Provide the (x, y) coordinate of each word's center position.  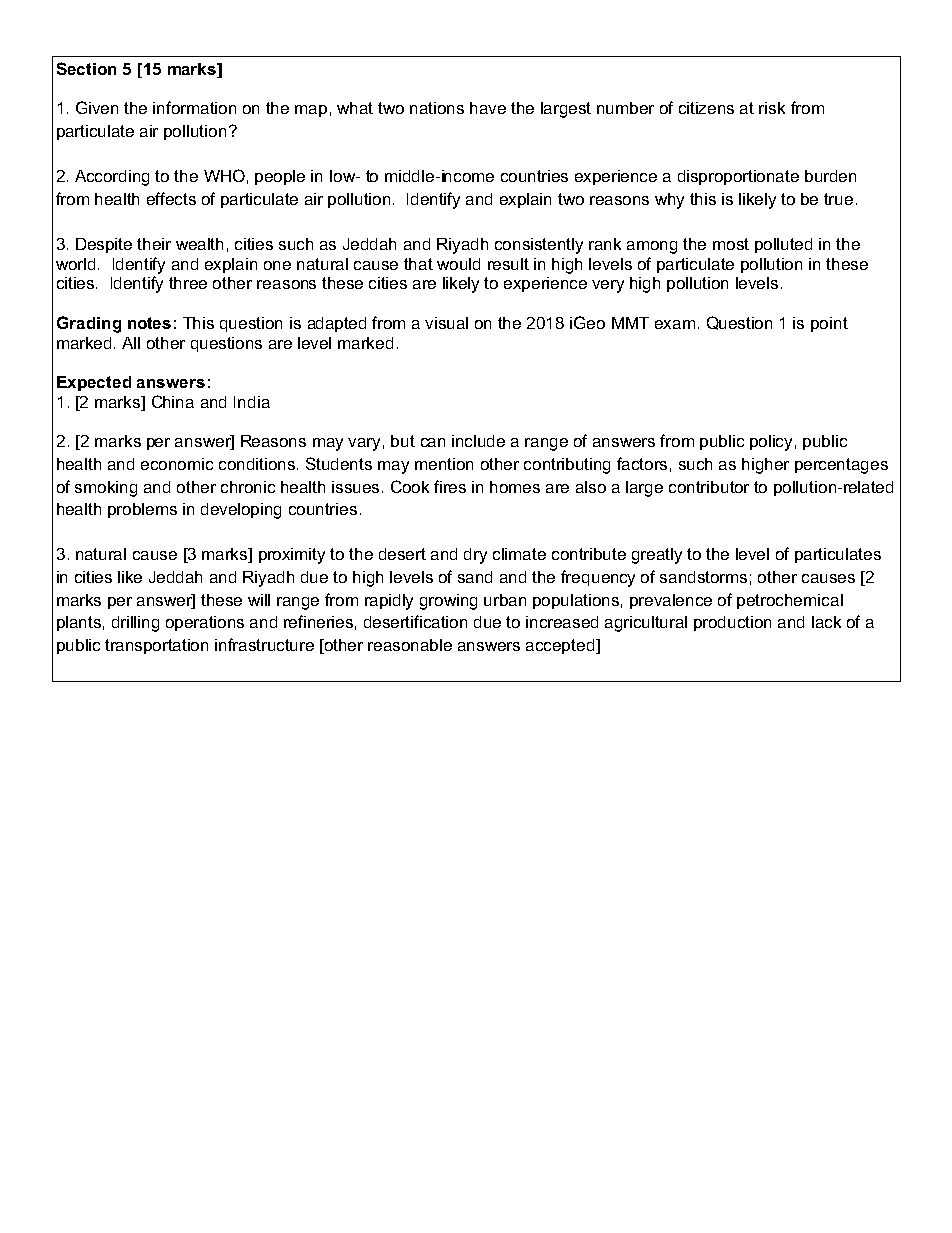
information (194, 107)
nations (437, 108)
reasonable (410, 645)
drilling (135, 624)
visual (446, 323)
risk (772, 108)
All (131, 343)
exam (675, 324)
